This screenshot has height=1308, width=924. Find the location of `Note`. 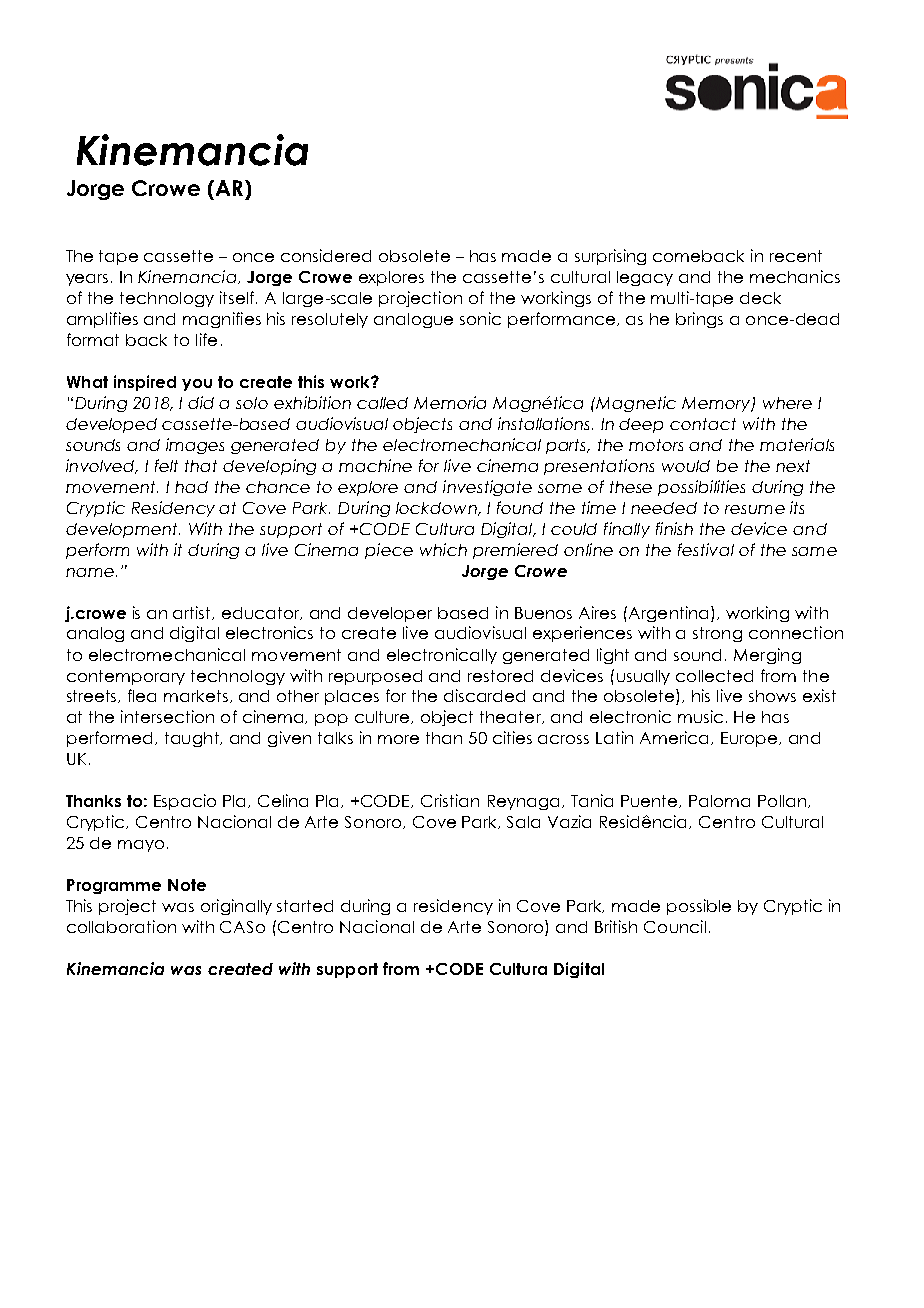

Note is located at coordinates (187, 885).
